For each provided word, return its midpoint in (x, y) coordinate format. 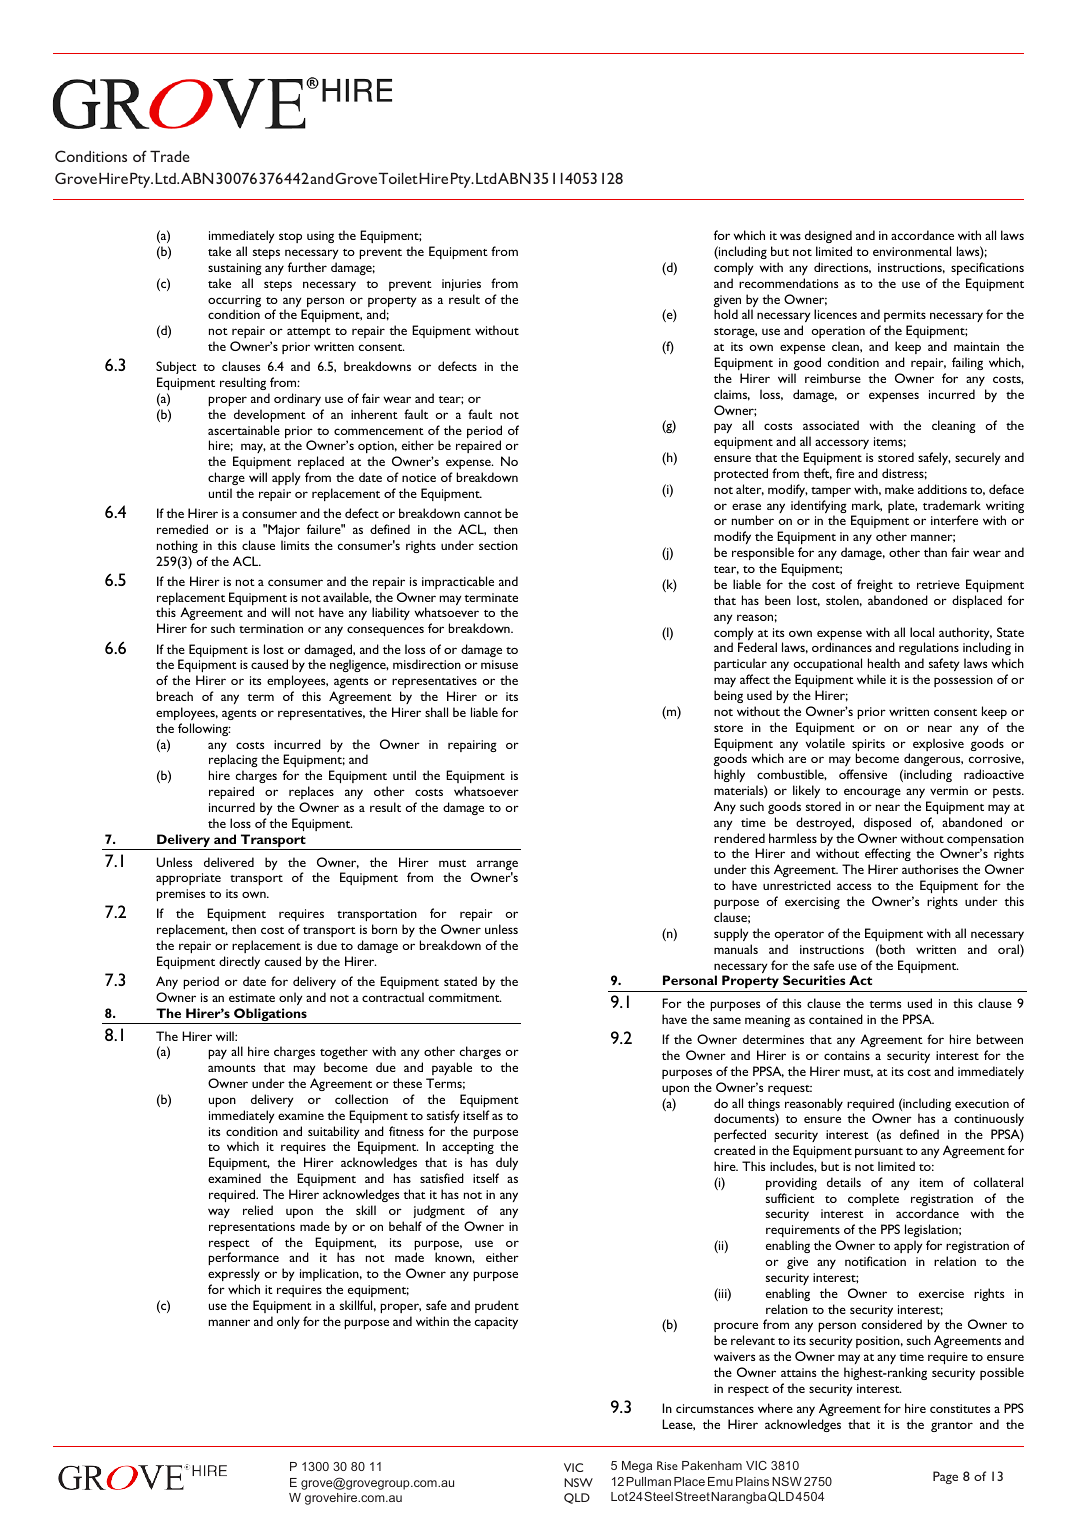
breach (175, 696)
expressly (234, 1274)
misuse (499, 664)
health (884, 663)
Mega (637, 1467)
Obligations (270, 1016)
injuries (461, 285)
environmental (912, 251)
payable (452, 1068)
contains (847, 1055)
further (307, 267)
